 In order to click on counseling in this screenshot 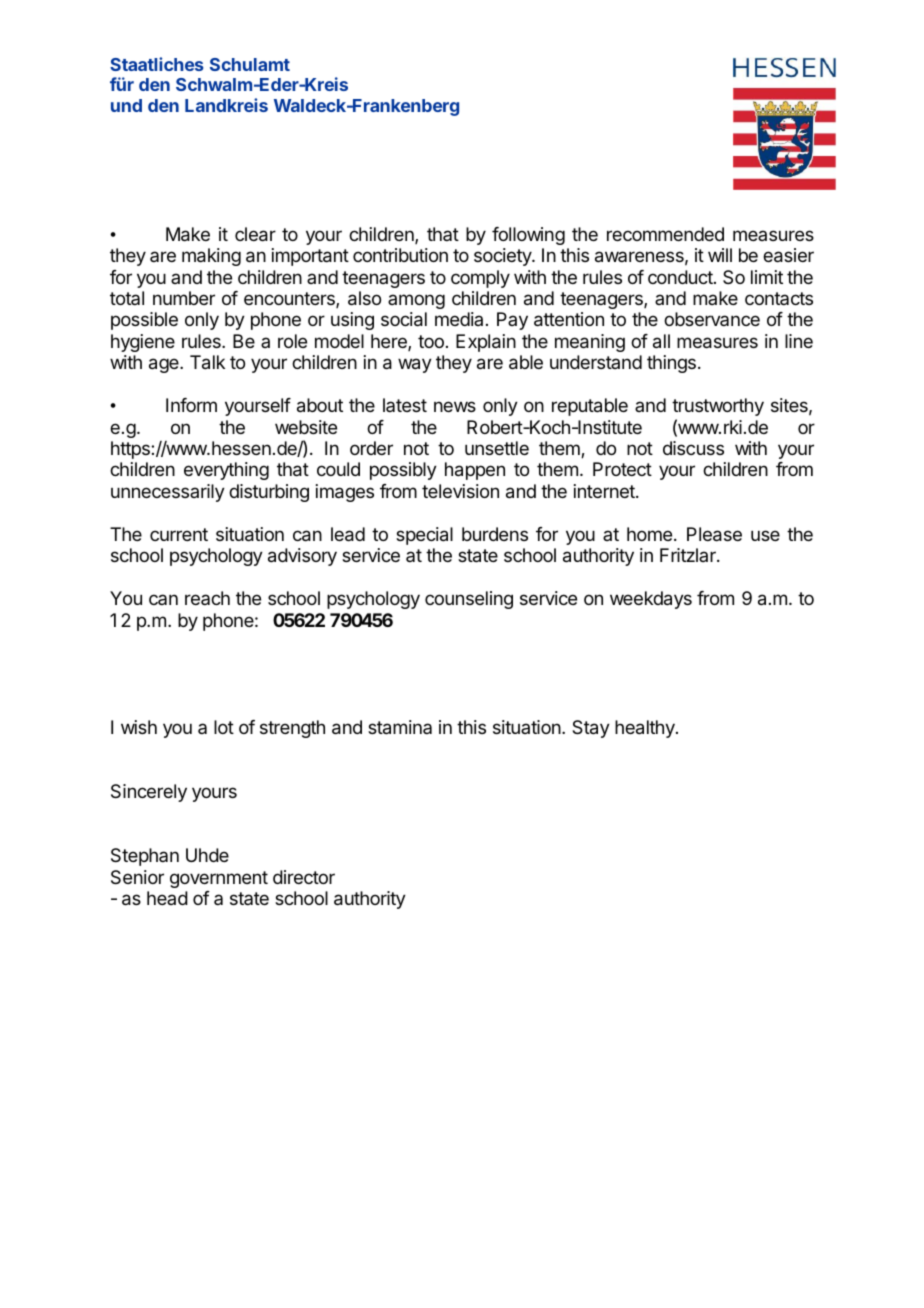, I will do `click(469, 600)`.
